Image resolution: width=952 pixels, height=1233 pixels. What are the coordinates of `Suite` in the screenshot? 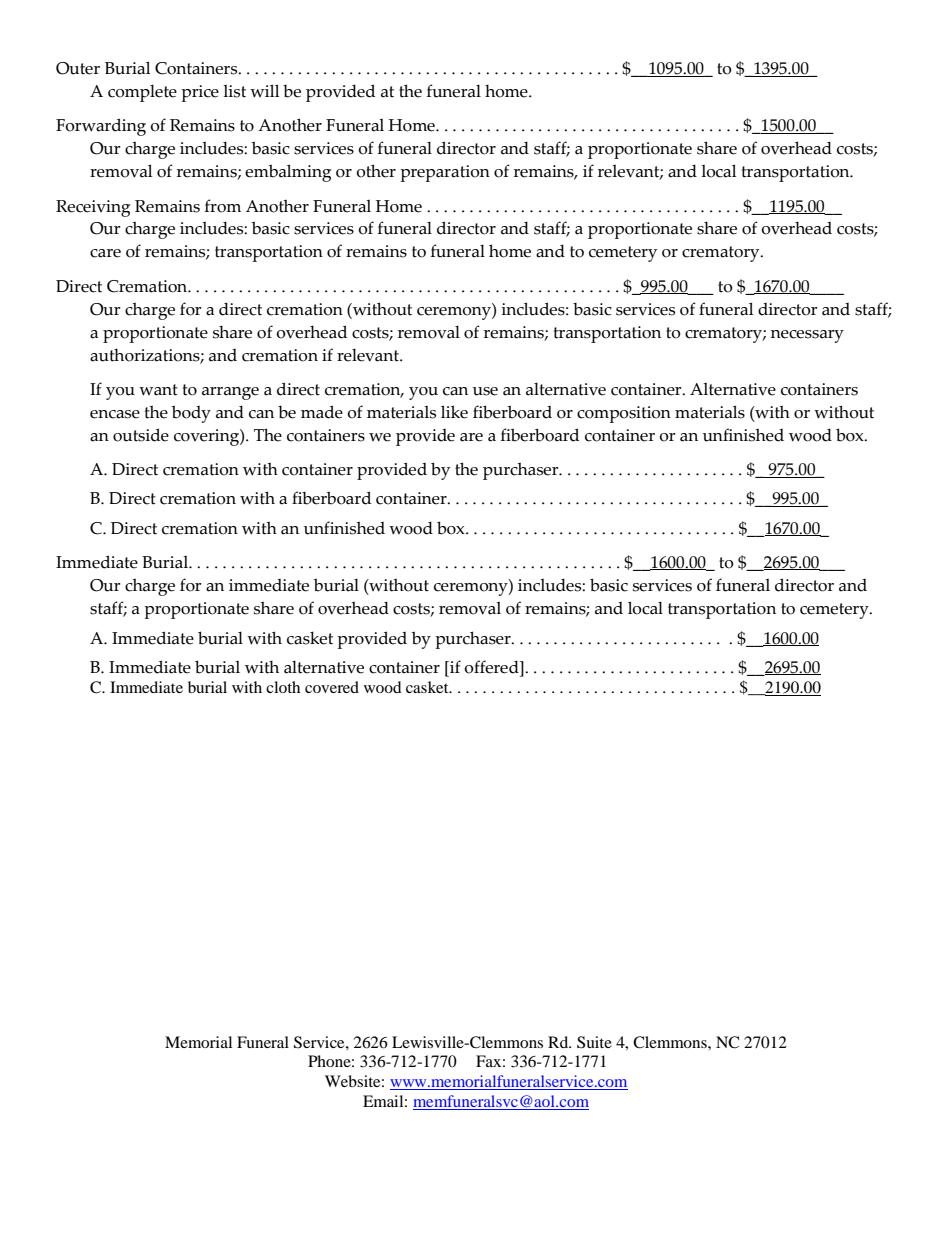 It's located at (594, 1042).
